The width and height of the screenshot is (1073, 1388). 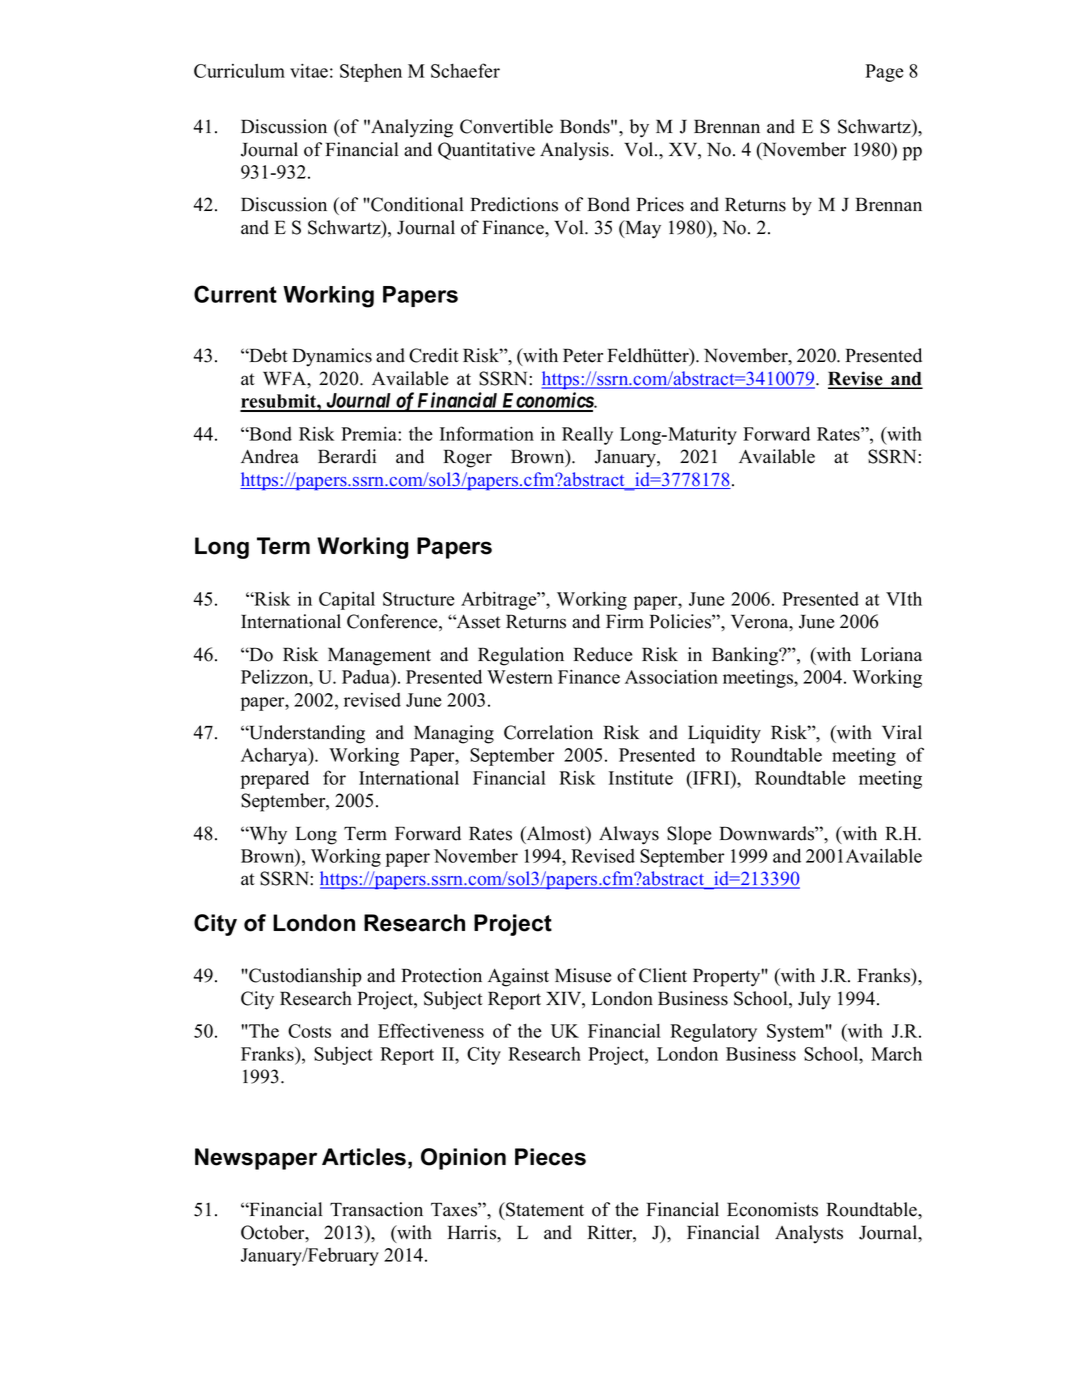 I want to click on Analysts, so click(x=809, y=1234).
